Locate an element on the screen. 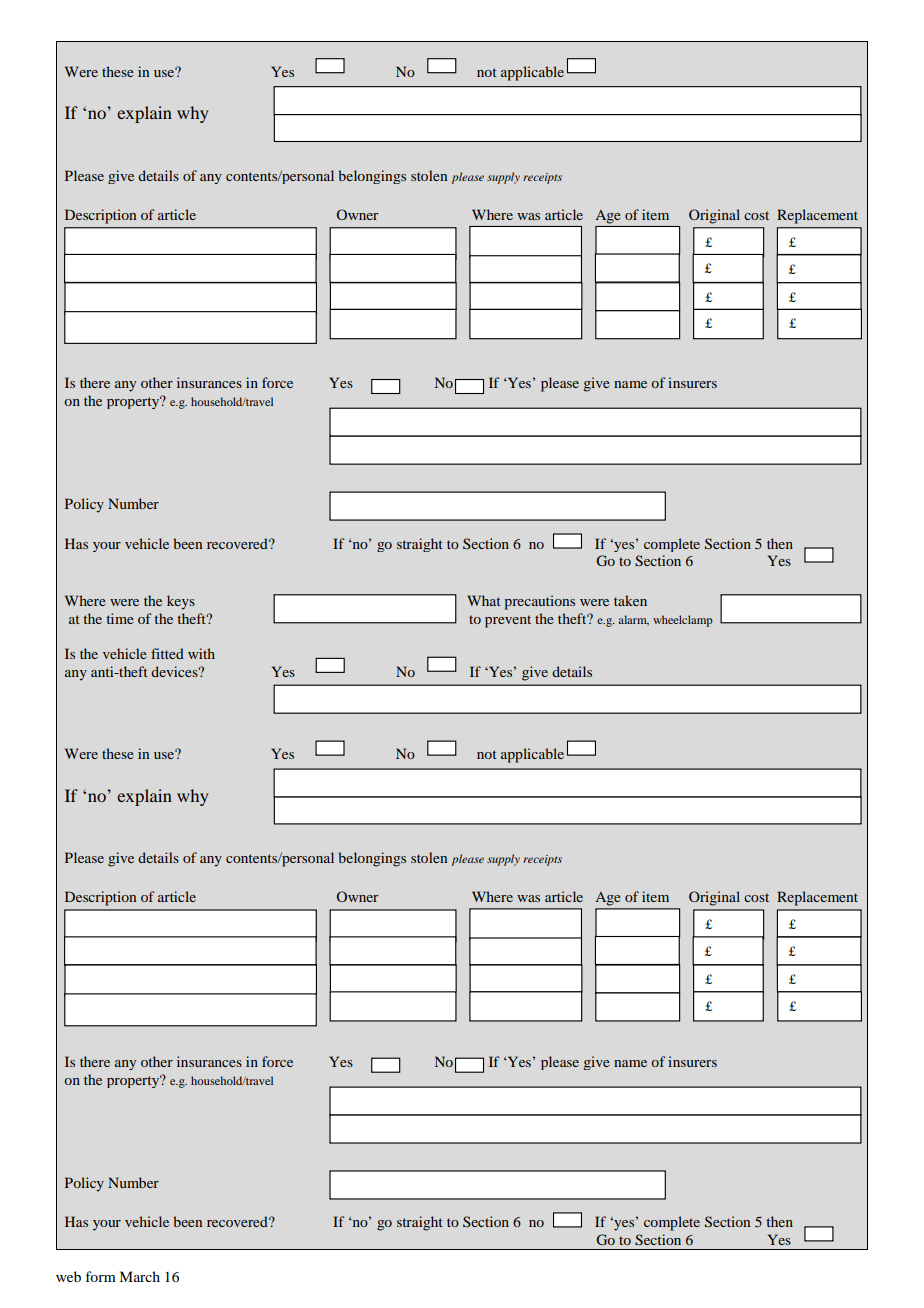 The image size is (924, 1308). taken is located at coordinates (630, 600).
